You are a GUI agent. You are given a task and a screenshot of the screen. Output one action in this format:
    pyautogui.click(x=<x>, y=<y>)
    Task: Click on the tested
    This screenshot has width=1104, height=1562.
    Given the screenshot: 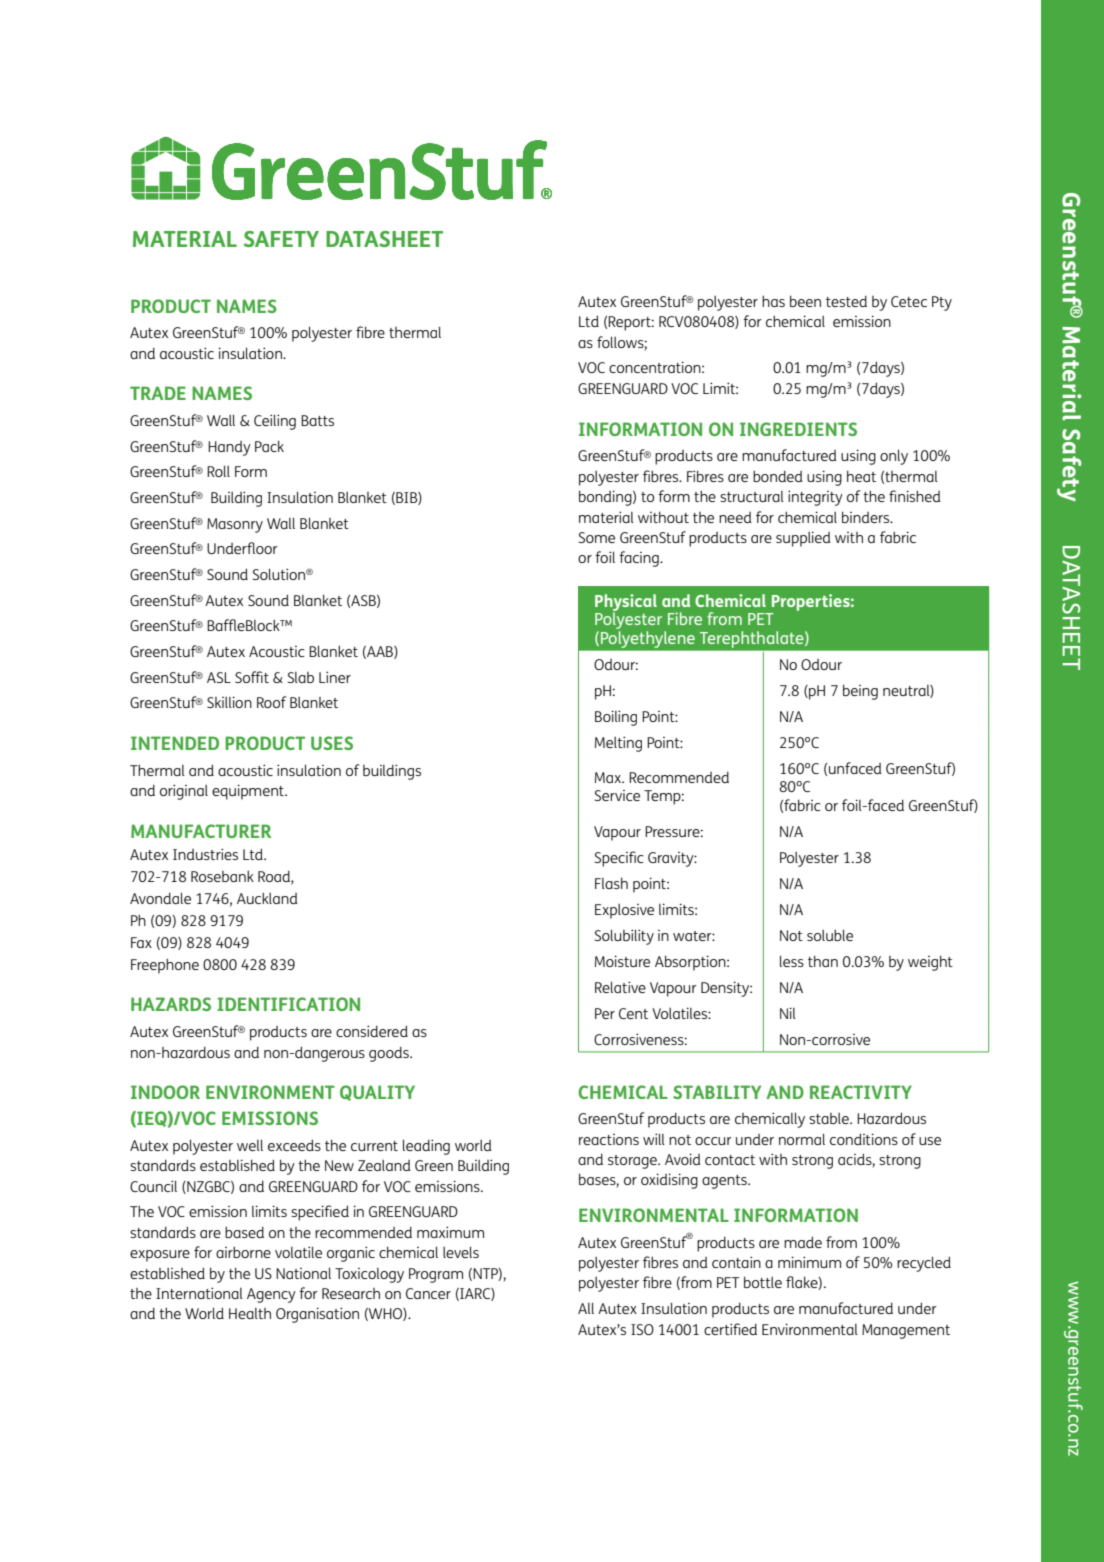 What is the action you would take?
    pyautogui.click(x=846, y=301)
